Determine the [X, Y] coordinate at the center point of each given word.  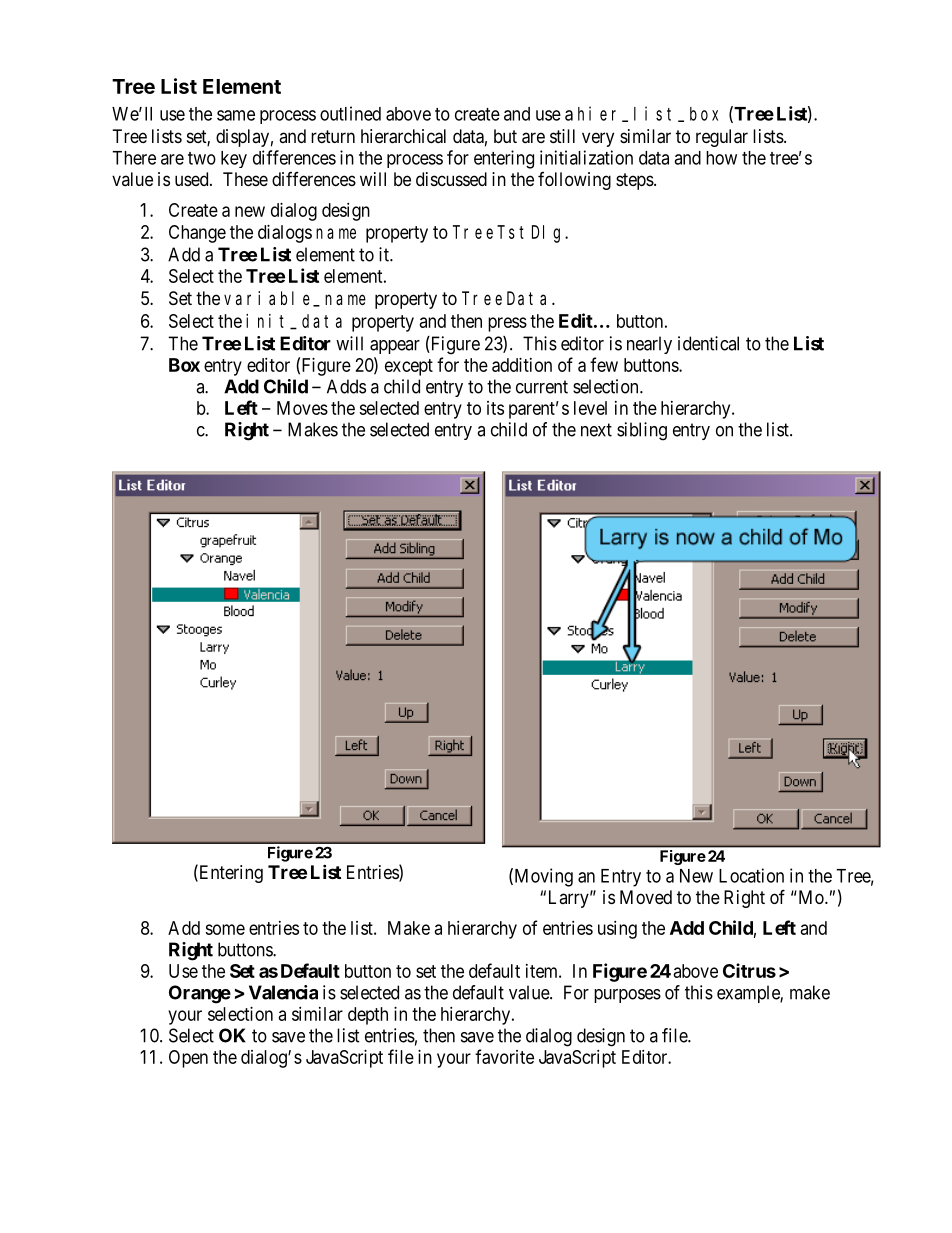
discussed [451, 179]
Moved [646, 897]
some [225, 929]
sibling [642, 431]
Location [751, 875]
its [495, 408]
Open [188, 1059]
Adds [346, 386]
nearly [649, 345]
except [409, 367]
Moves [302, 408]
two [202, 158]
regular [722, 138]
